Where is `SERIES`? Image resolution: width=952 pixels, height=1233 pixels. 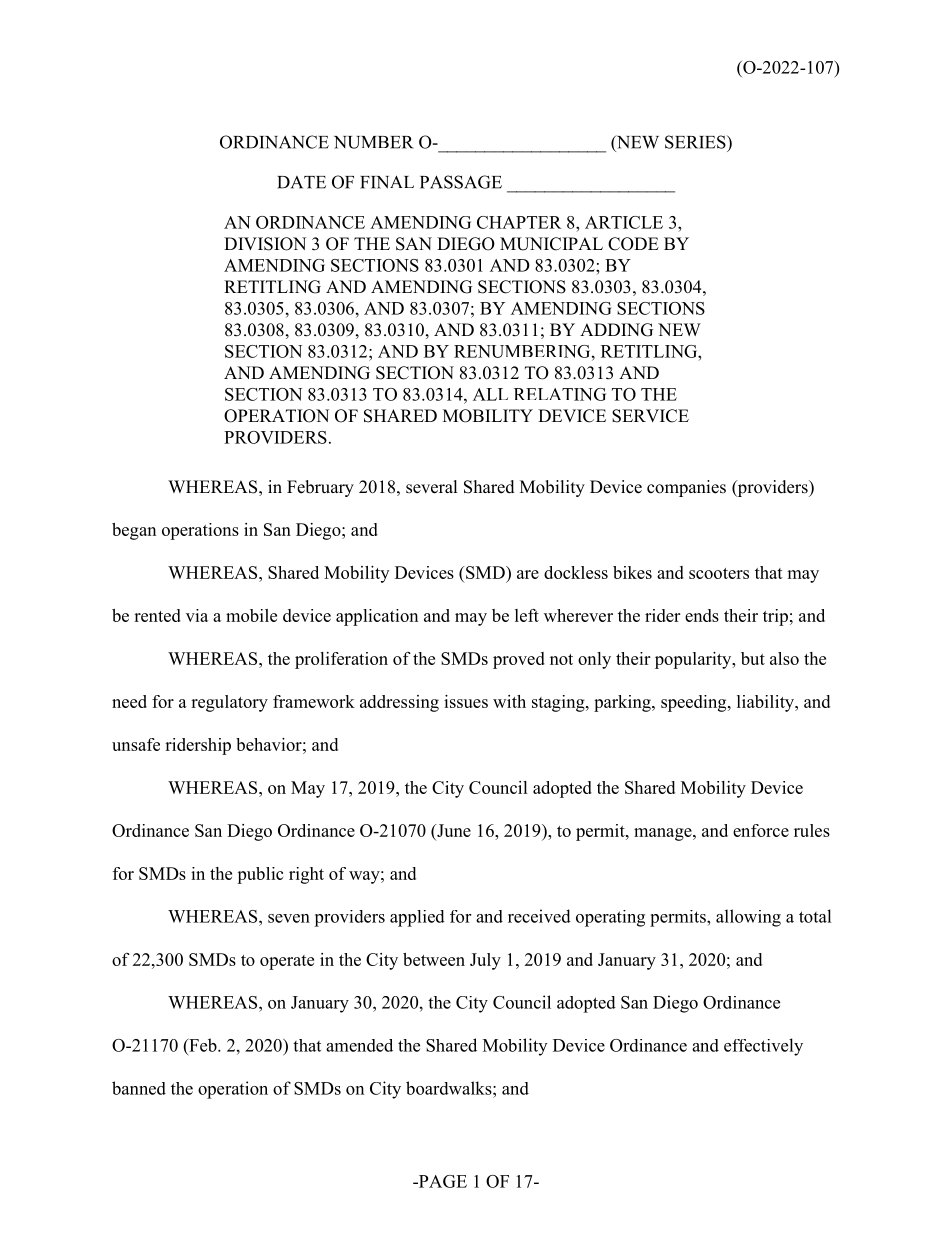
SERIES is located at coordinates (696, 142).
